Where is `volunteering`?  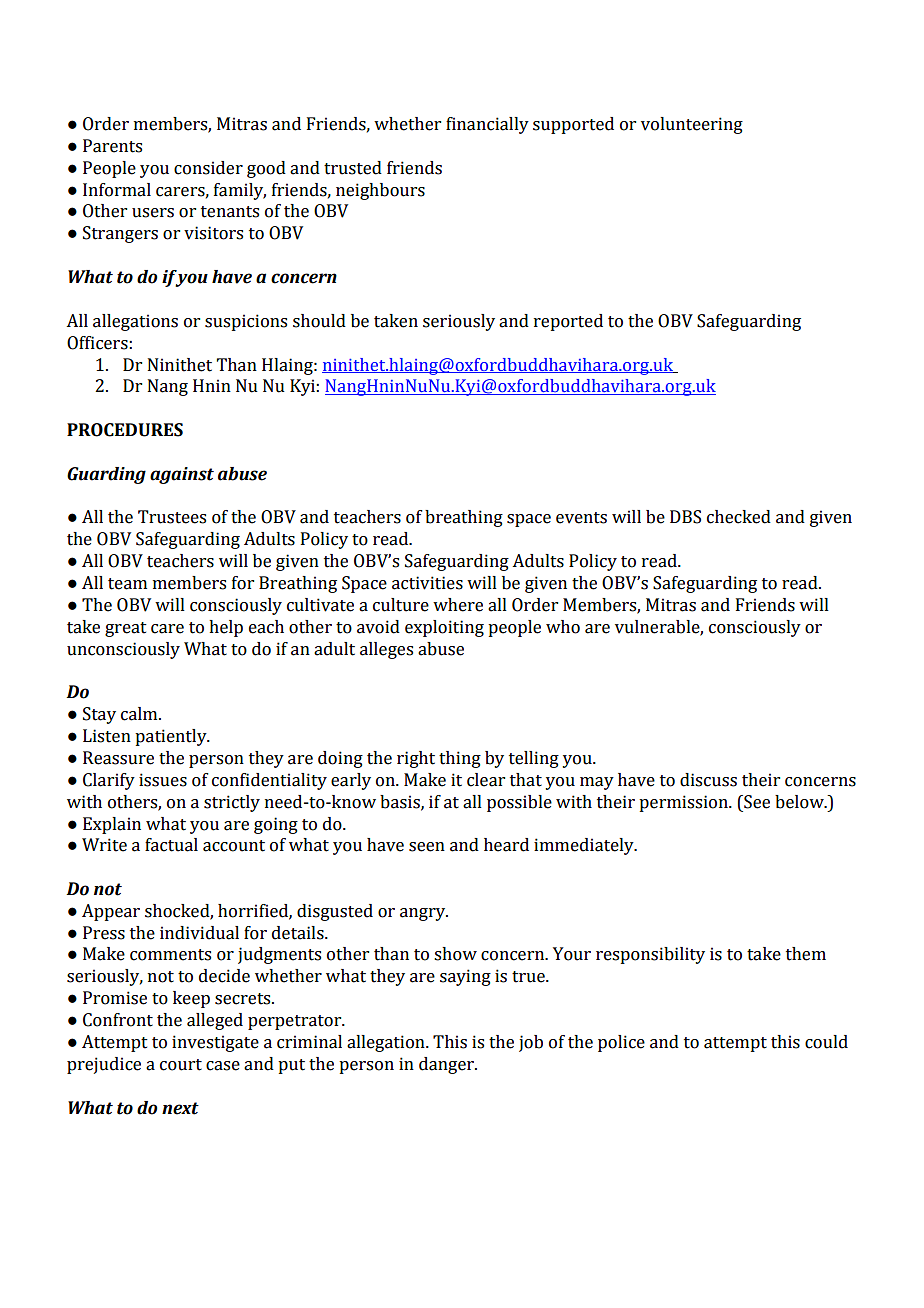
volunteering is located at coordinates (692, 125).
